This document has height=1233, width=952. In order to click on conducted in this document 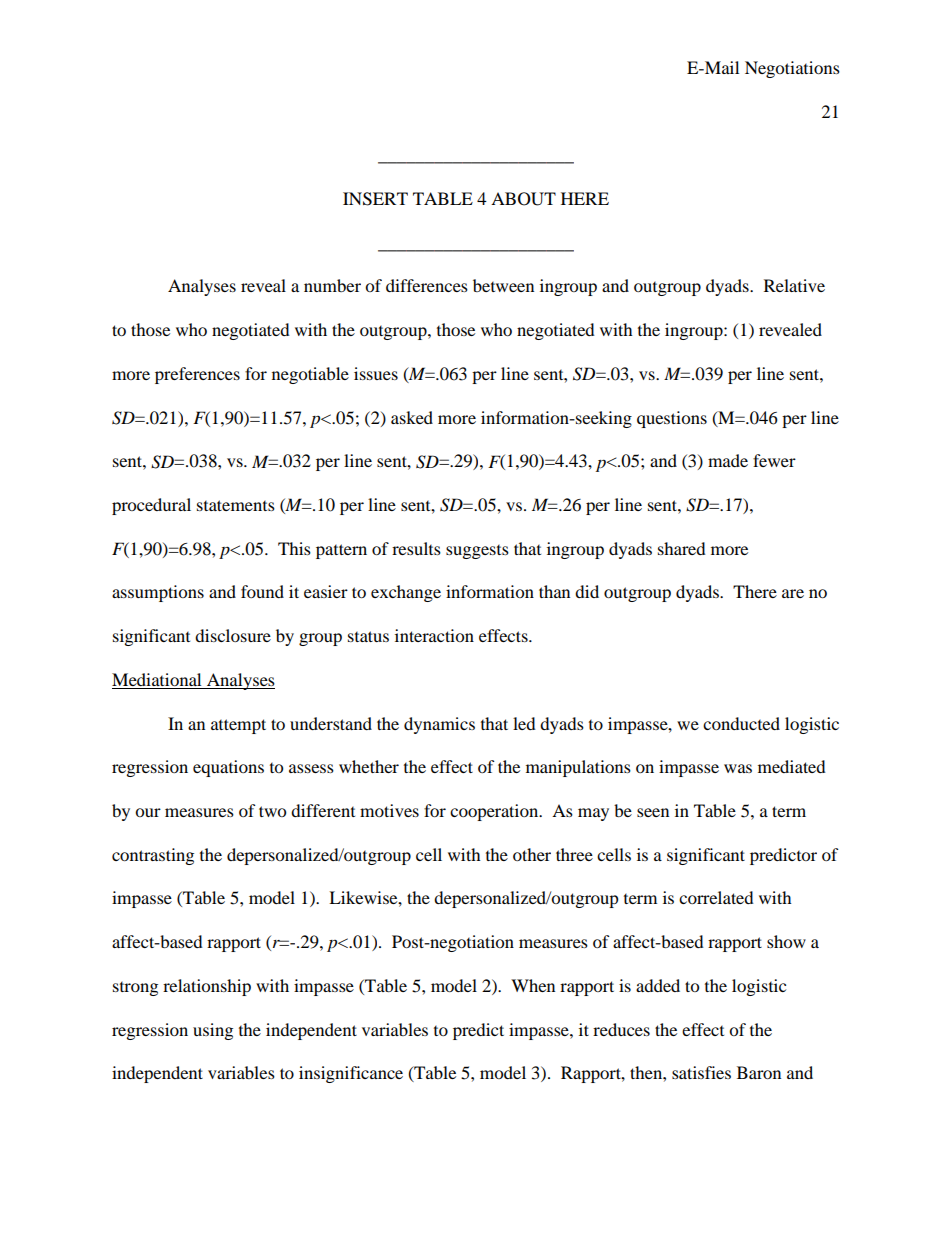, I will do `click(741, 723)`.
